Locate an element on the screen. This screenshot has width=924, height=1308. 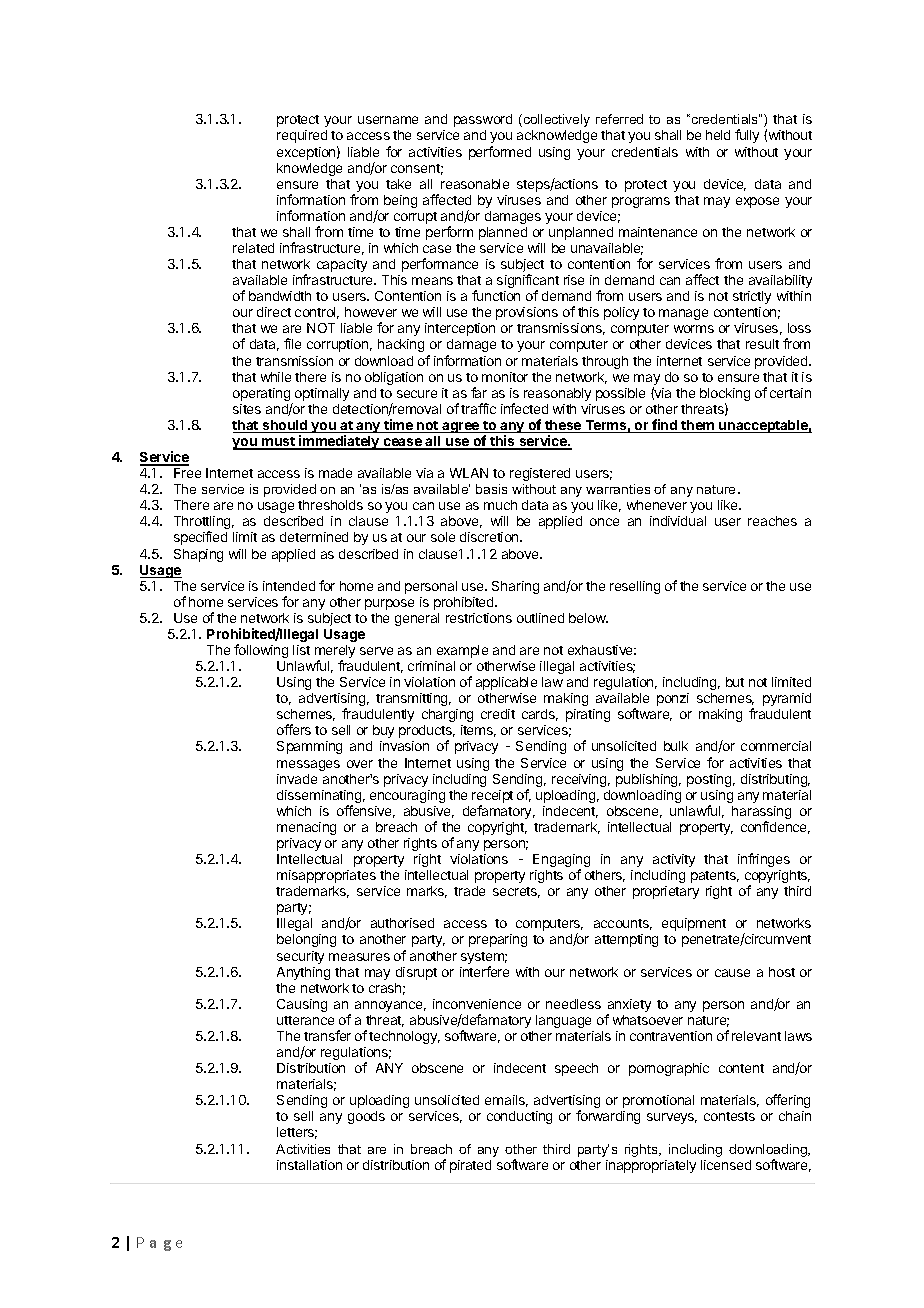
conducting is located at coordinates (519, 1117).
